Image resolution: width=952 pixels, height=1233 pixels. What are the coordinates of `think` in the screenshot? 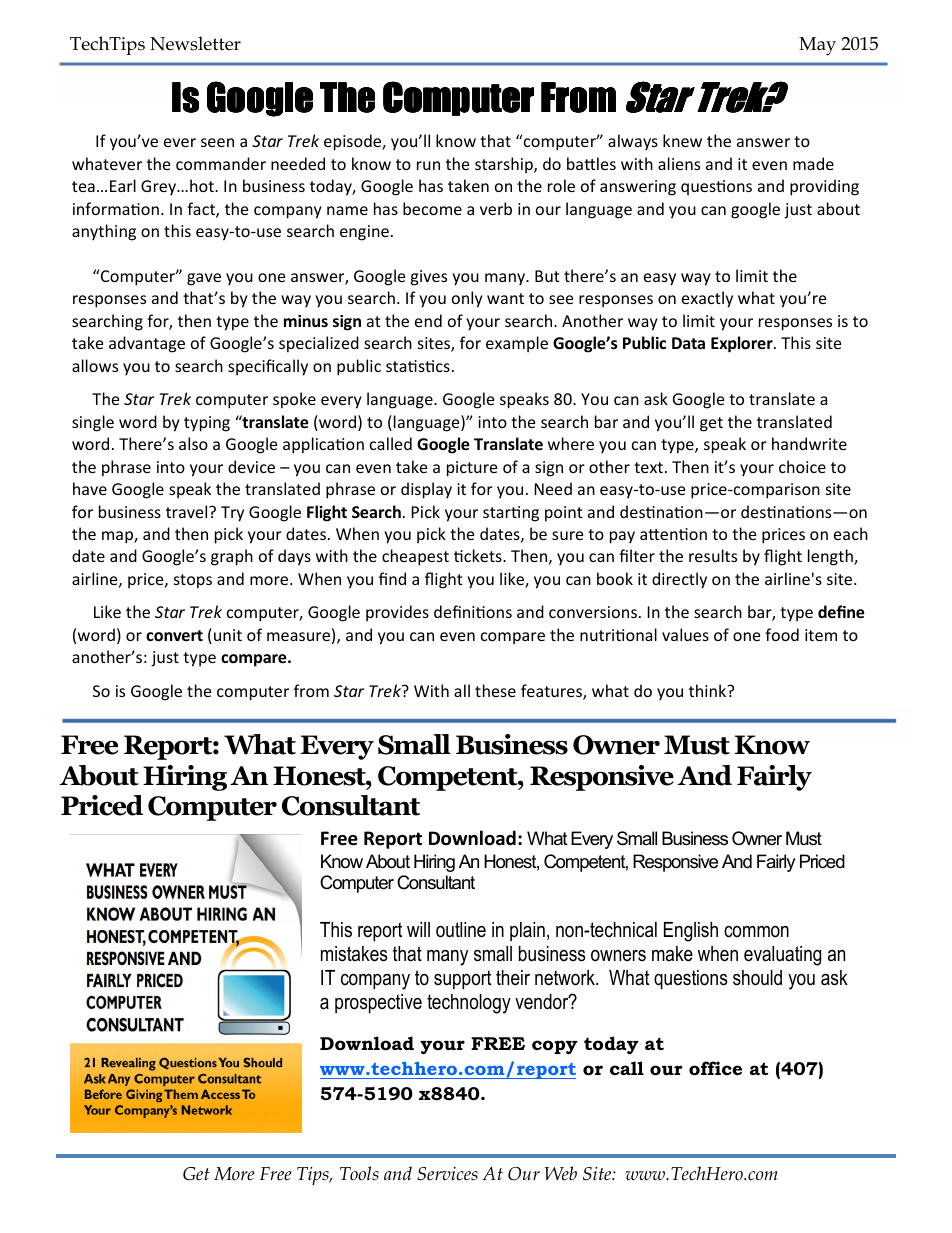 It's located at (709, 690).
